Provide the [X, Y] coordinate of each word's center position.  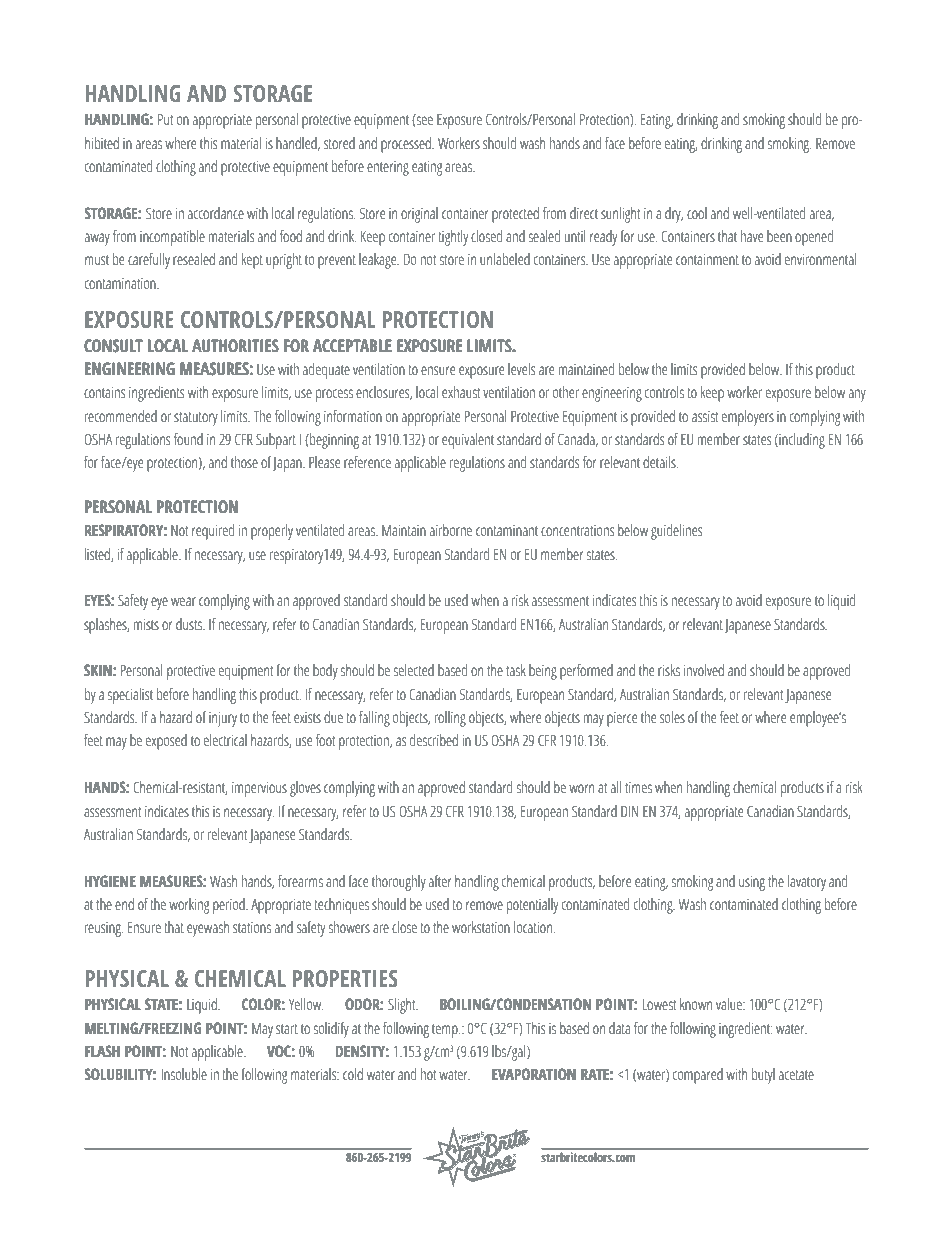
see [424, 120]
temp [446, 1031]
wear [183, 602]
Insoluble [184, 1074]
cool [697, 213]
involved [704, 670]
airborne [451, 530]
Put [165, 120]
